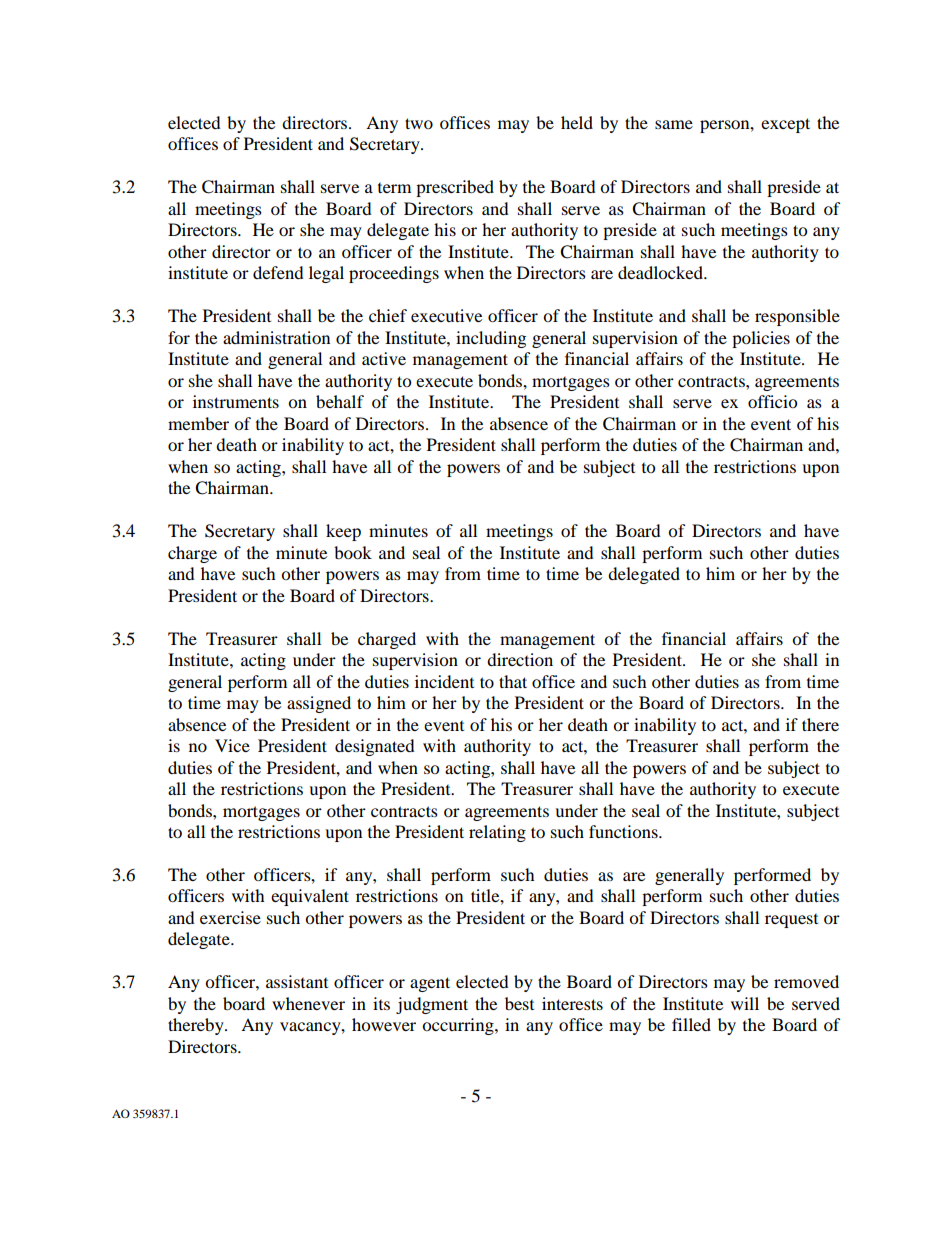  I want to click on best, so click(519, 1003).
